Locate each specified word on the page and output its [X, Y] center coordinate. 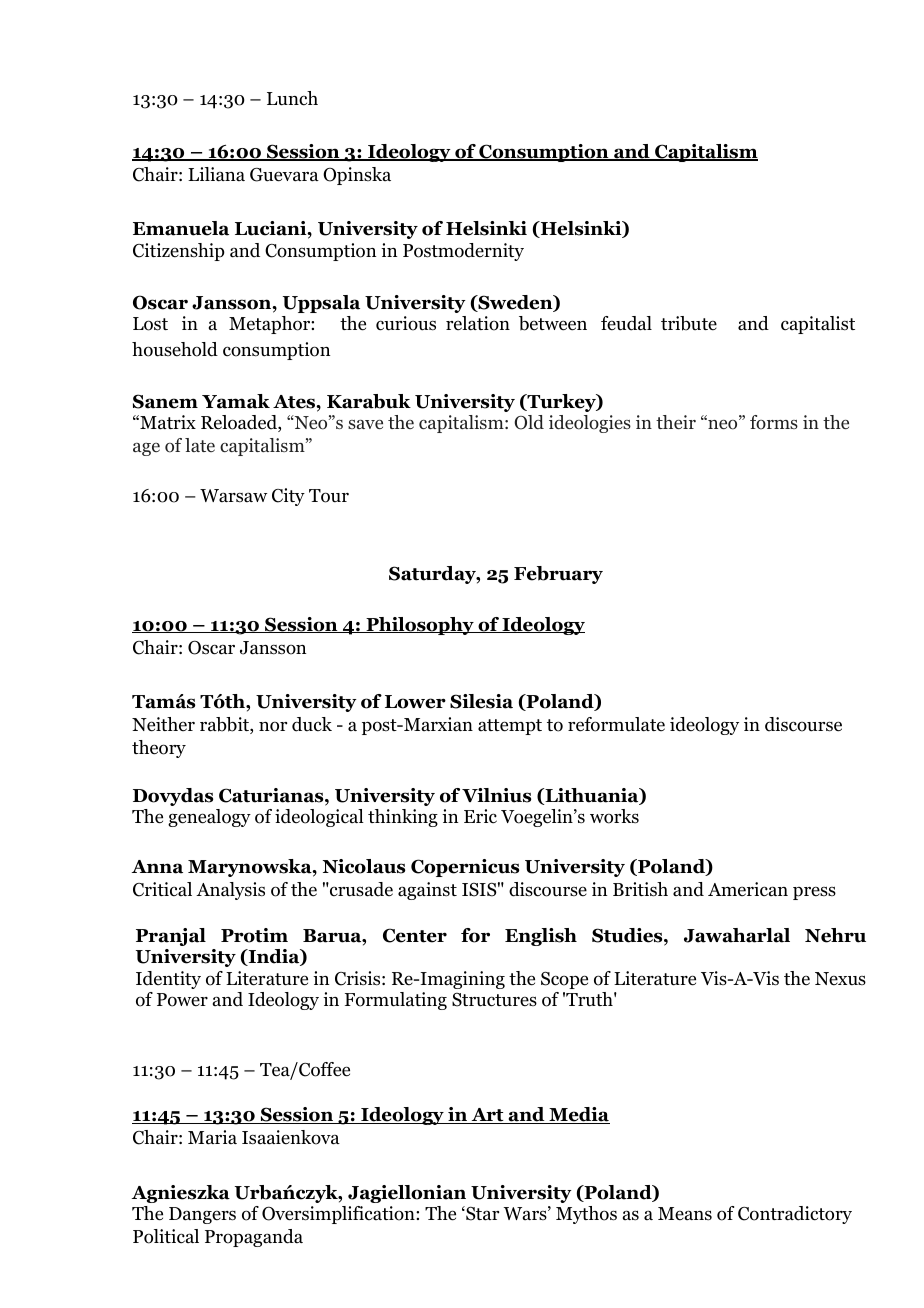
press [814, 893]
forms [774, 422]
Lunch [292, 98]
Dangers [202, 1215]
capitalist [818, 325]
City [288, 497]
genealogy [209, 818]
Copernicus [465, 868]
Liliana [216, 174]
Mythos [586, 1215]
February [558, 575]
